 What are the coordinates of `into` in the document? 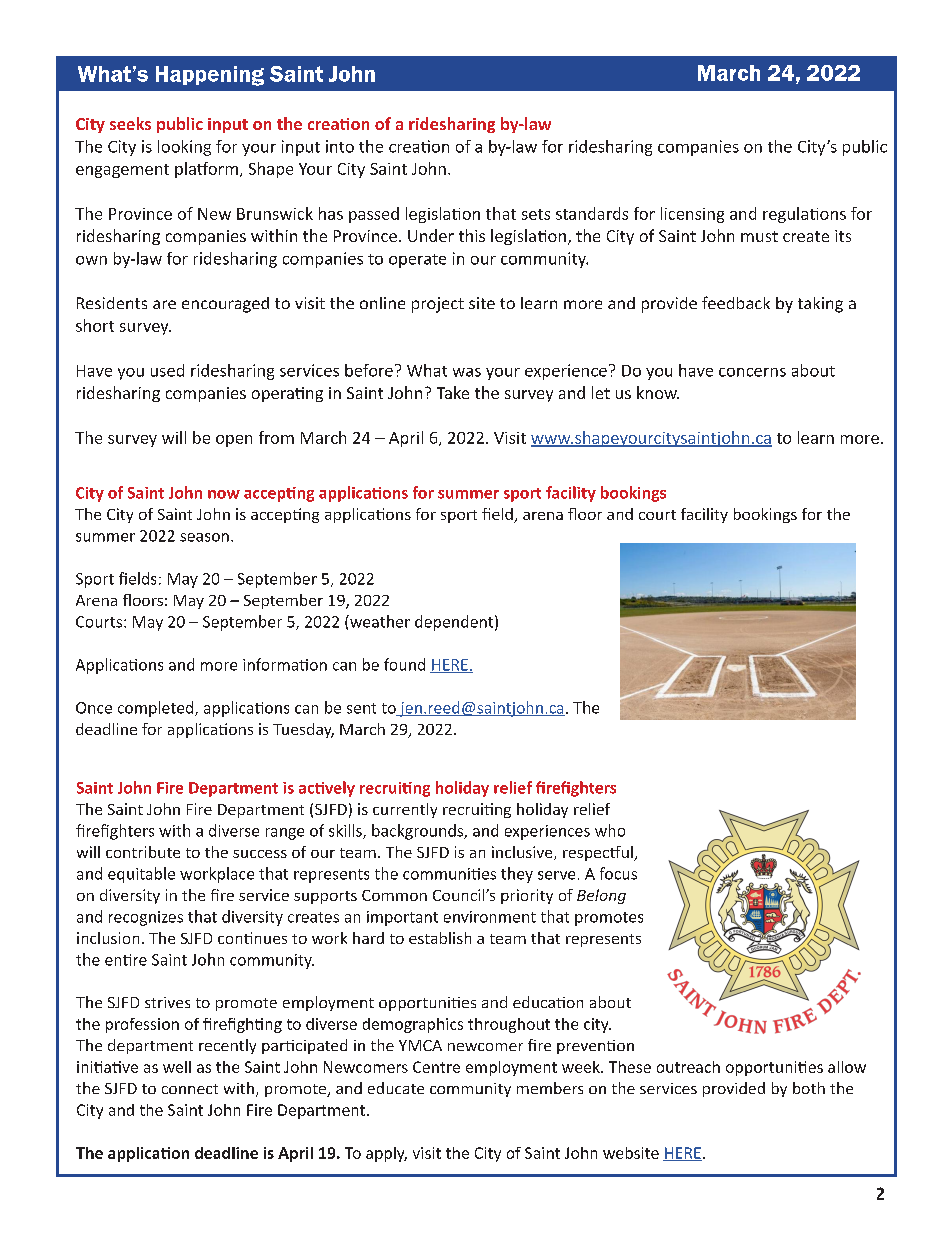 It's located at (340, 146).
